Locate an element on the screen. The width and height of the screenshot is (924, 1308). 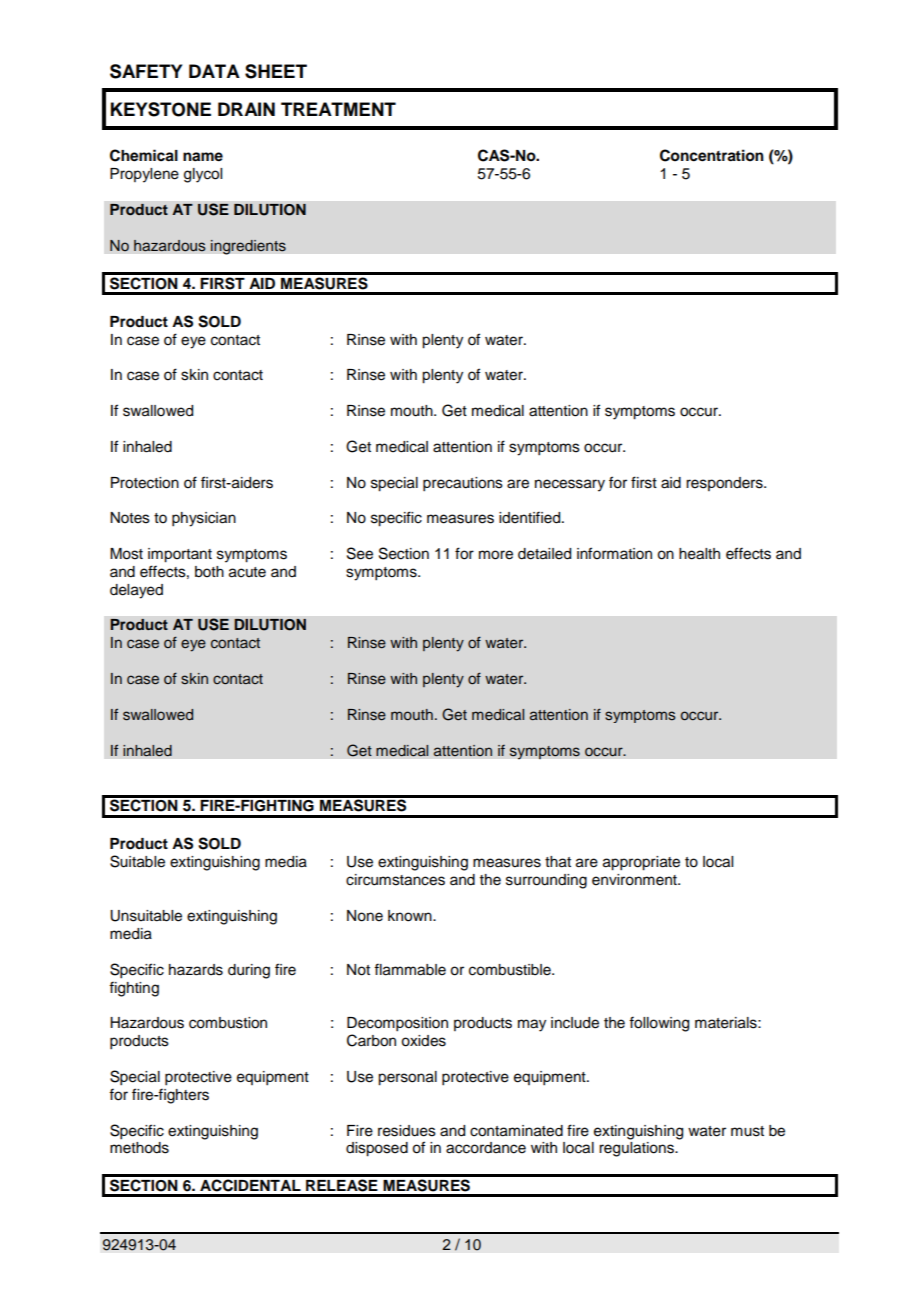
Concentration is located at coordinates (712, 155).
